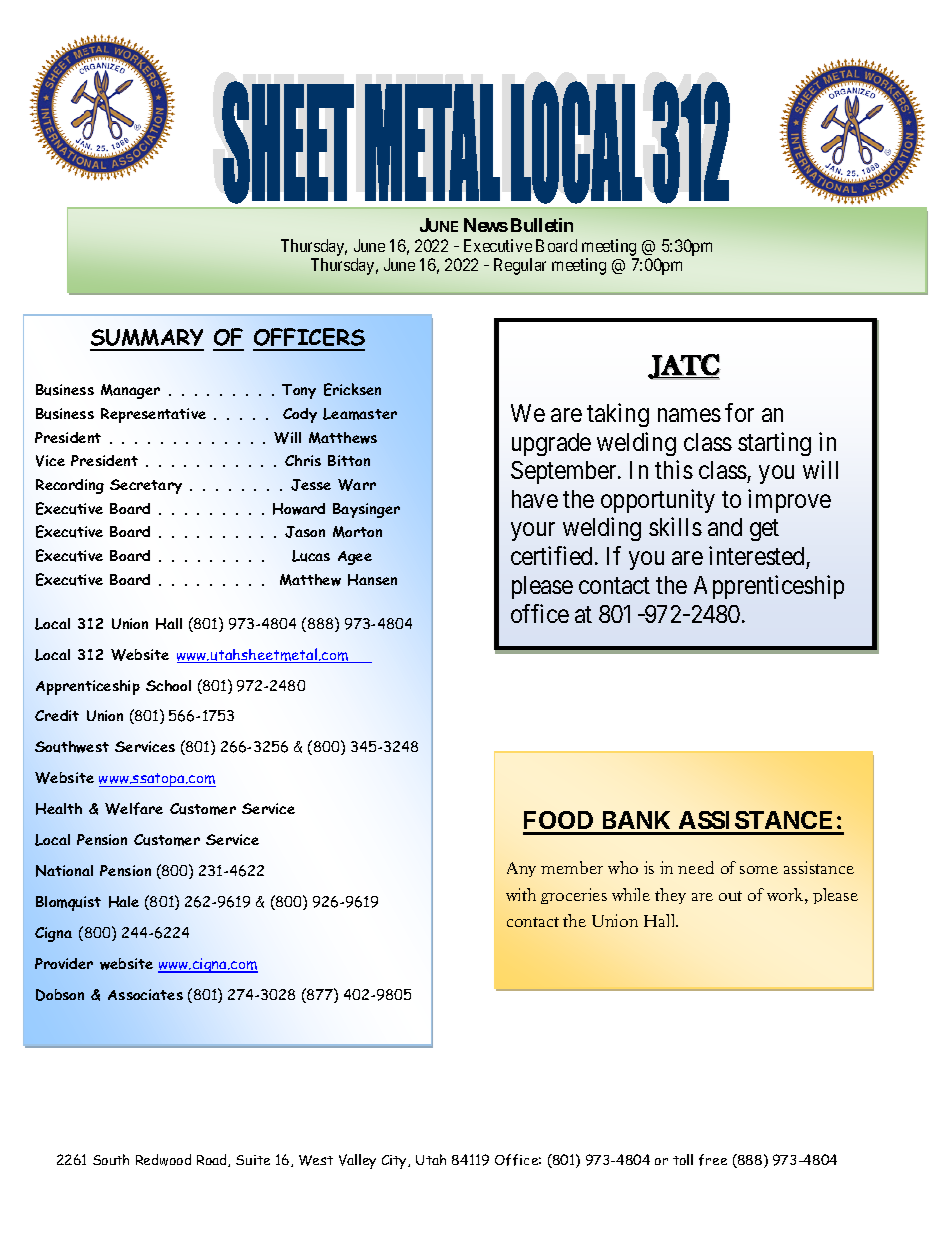 Image resolution: width=952 pixels, height=1233 pixels. I want to click on interested, so click(756, 555).
